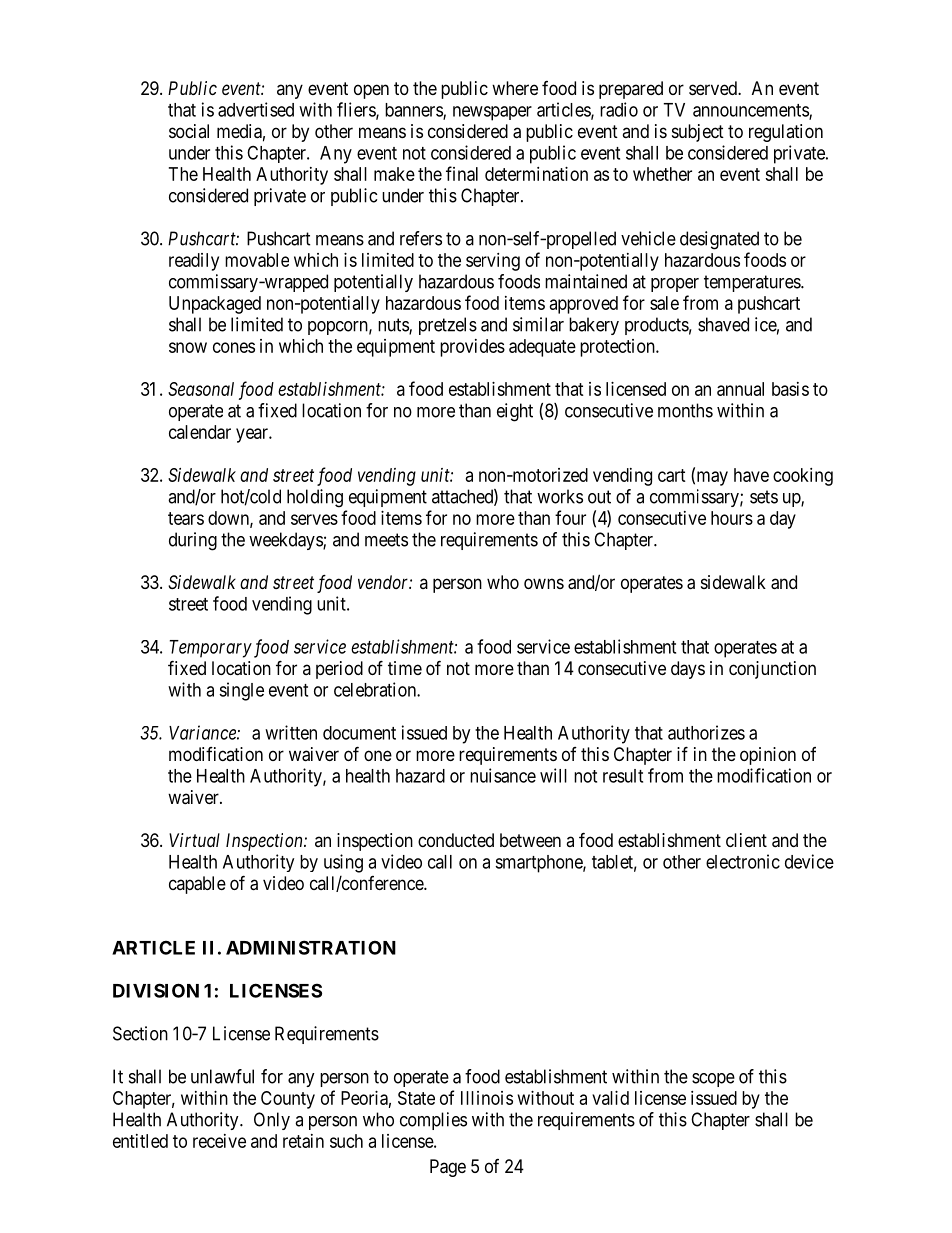 Image resolution: width=952 pixels, height=1233 pixels. I want to click on social, so click(189, 131).
